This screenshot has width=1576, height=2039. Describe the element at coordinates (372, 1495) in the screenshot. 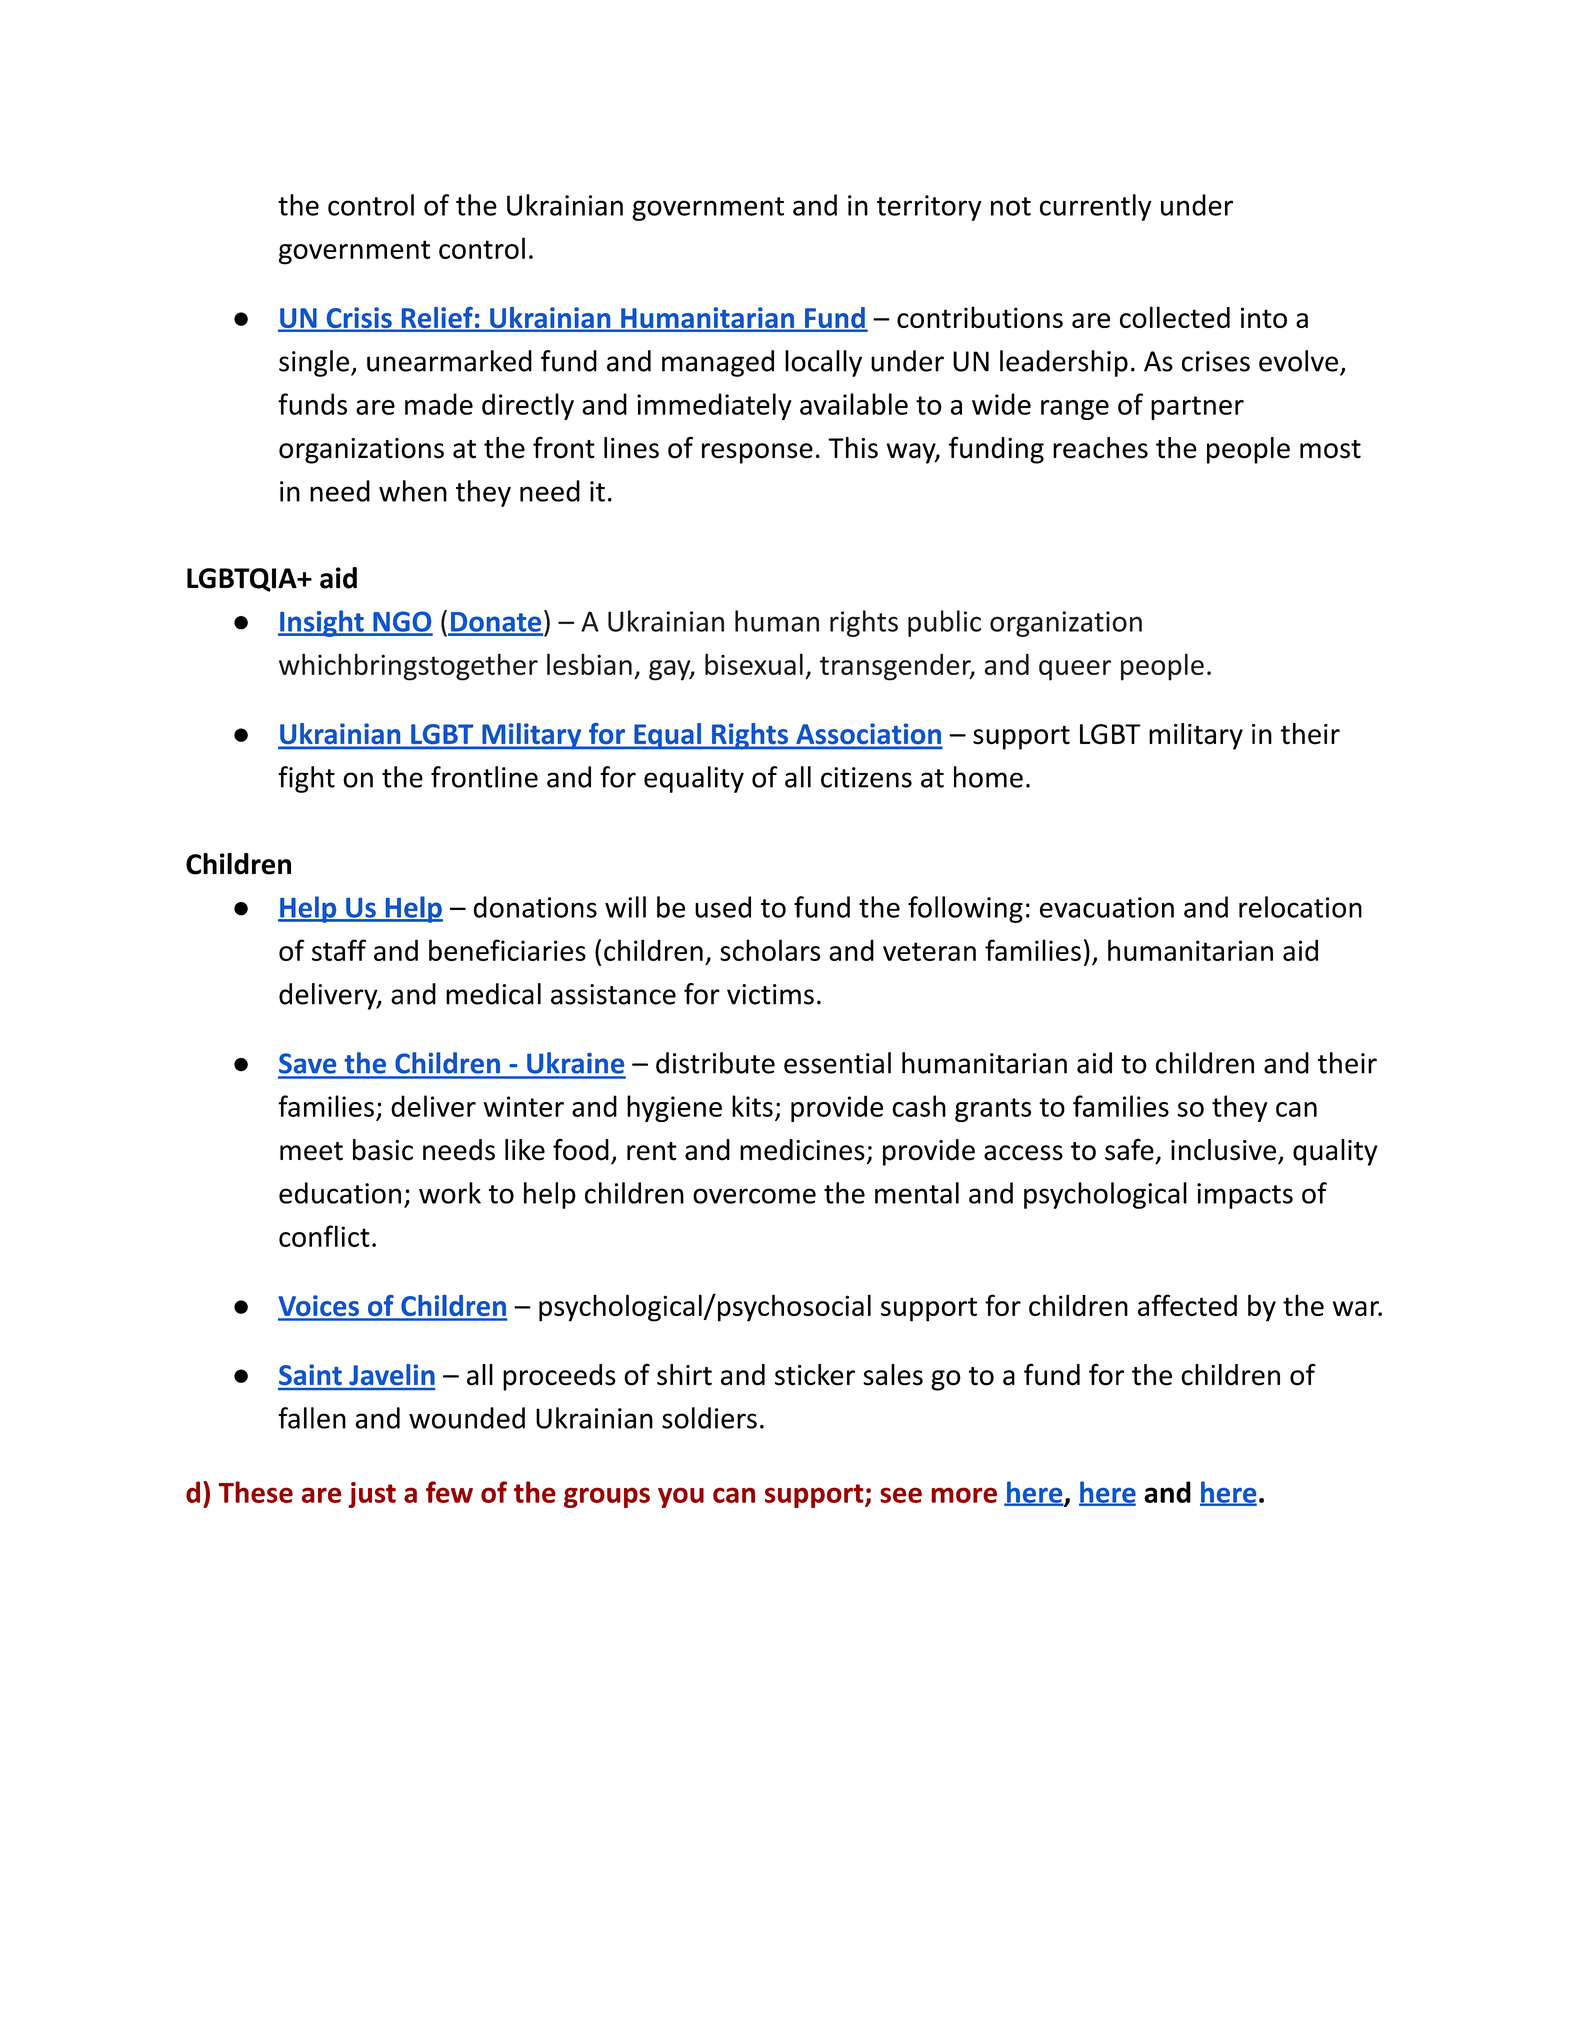

I see `just` at that location.
